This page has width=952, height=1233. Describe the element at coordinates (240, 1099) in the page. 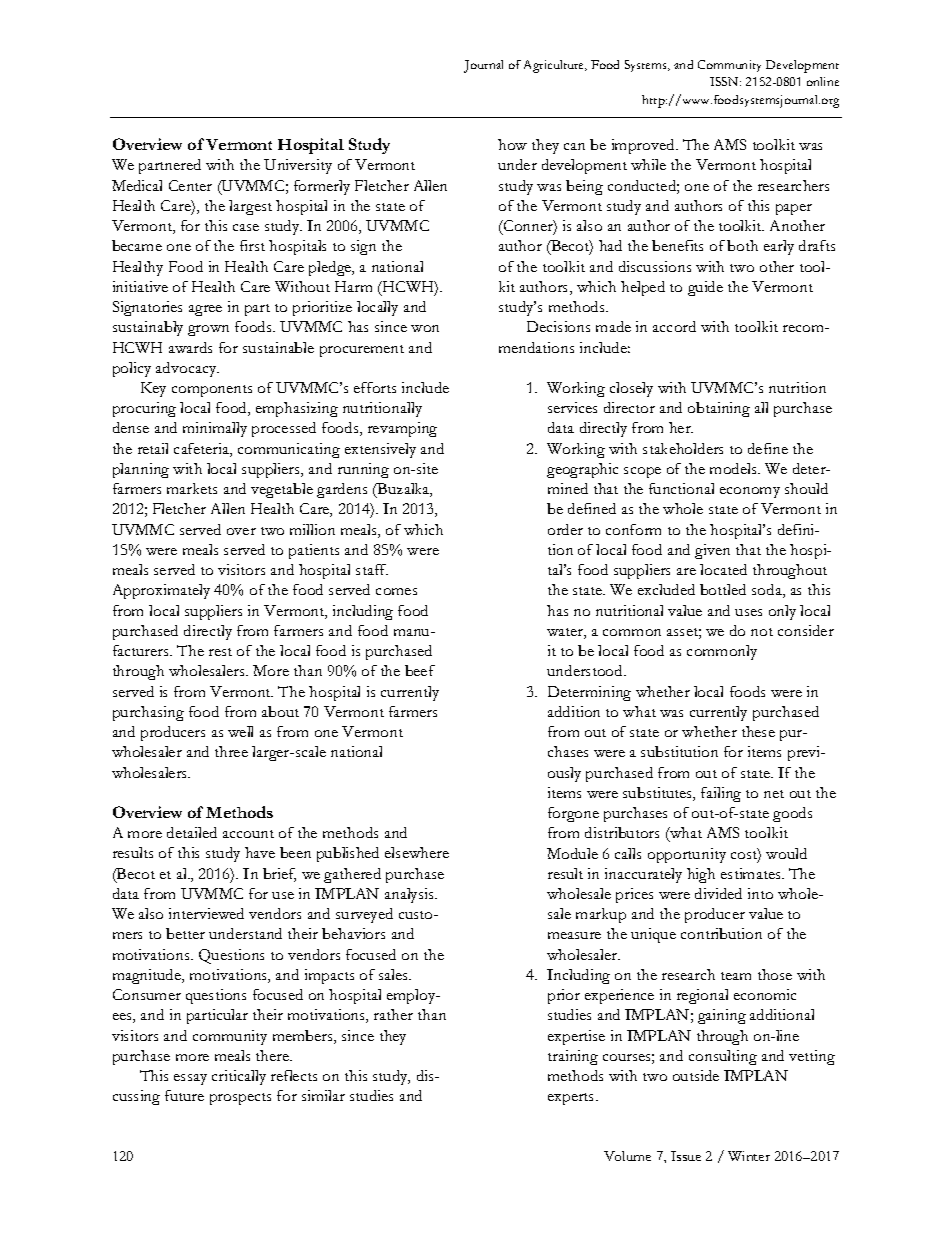

I see `prospects` at that location.
